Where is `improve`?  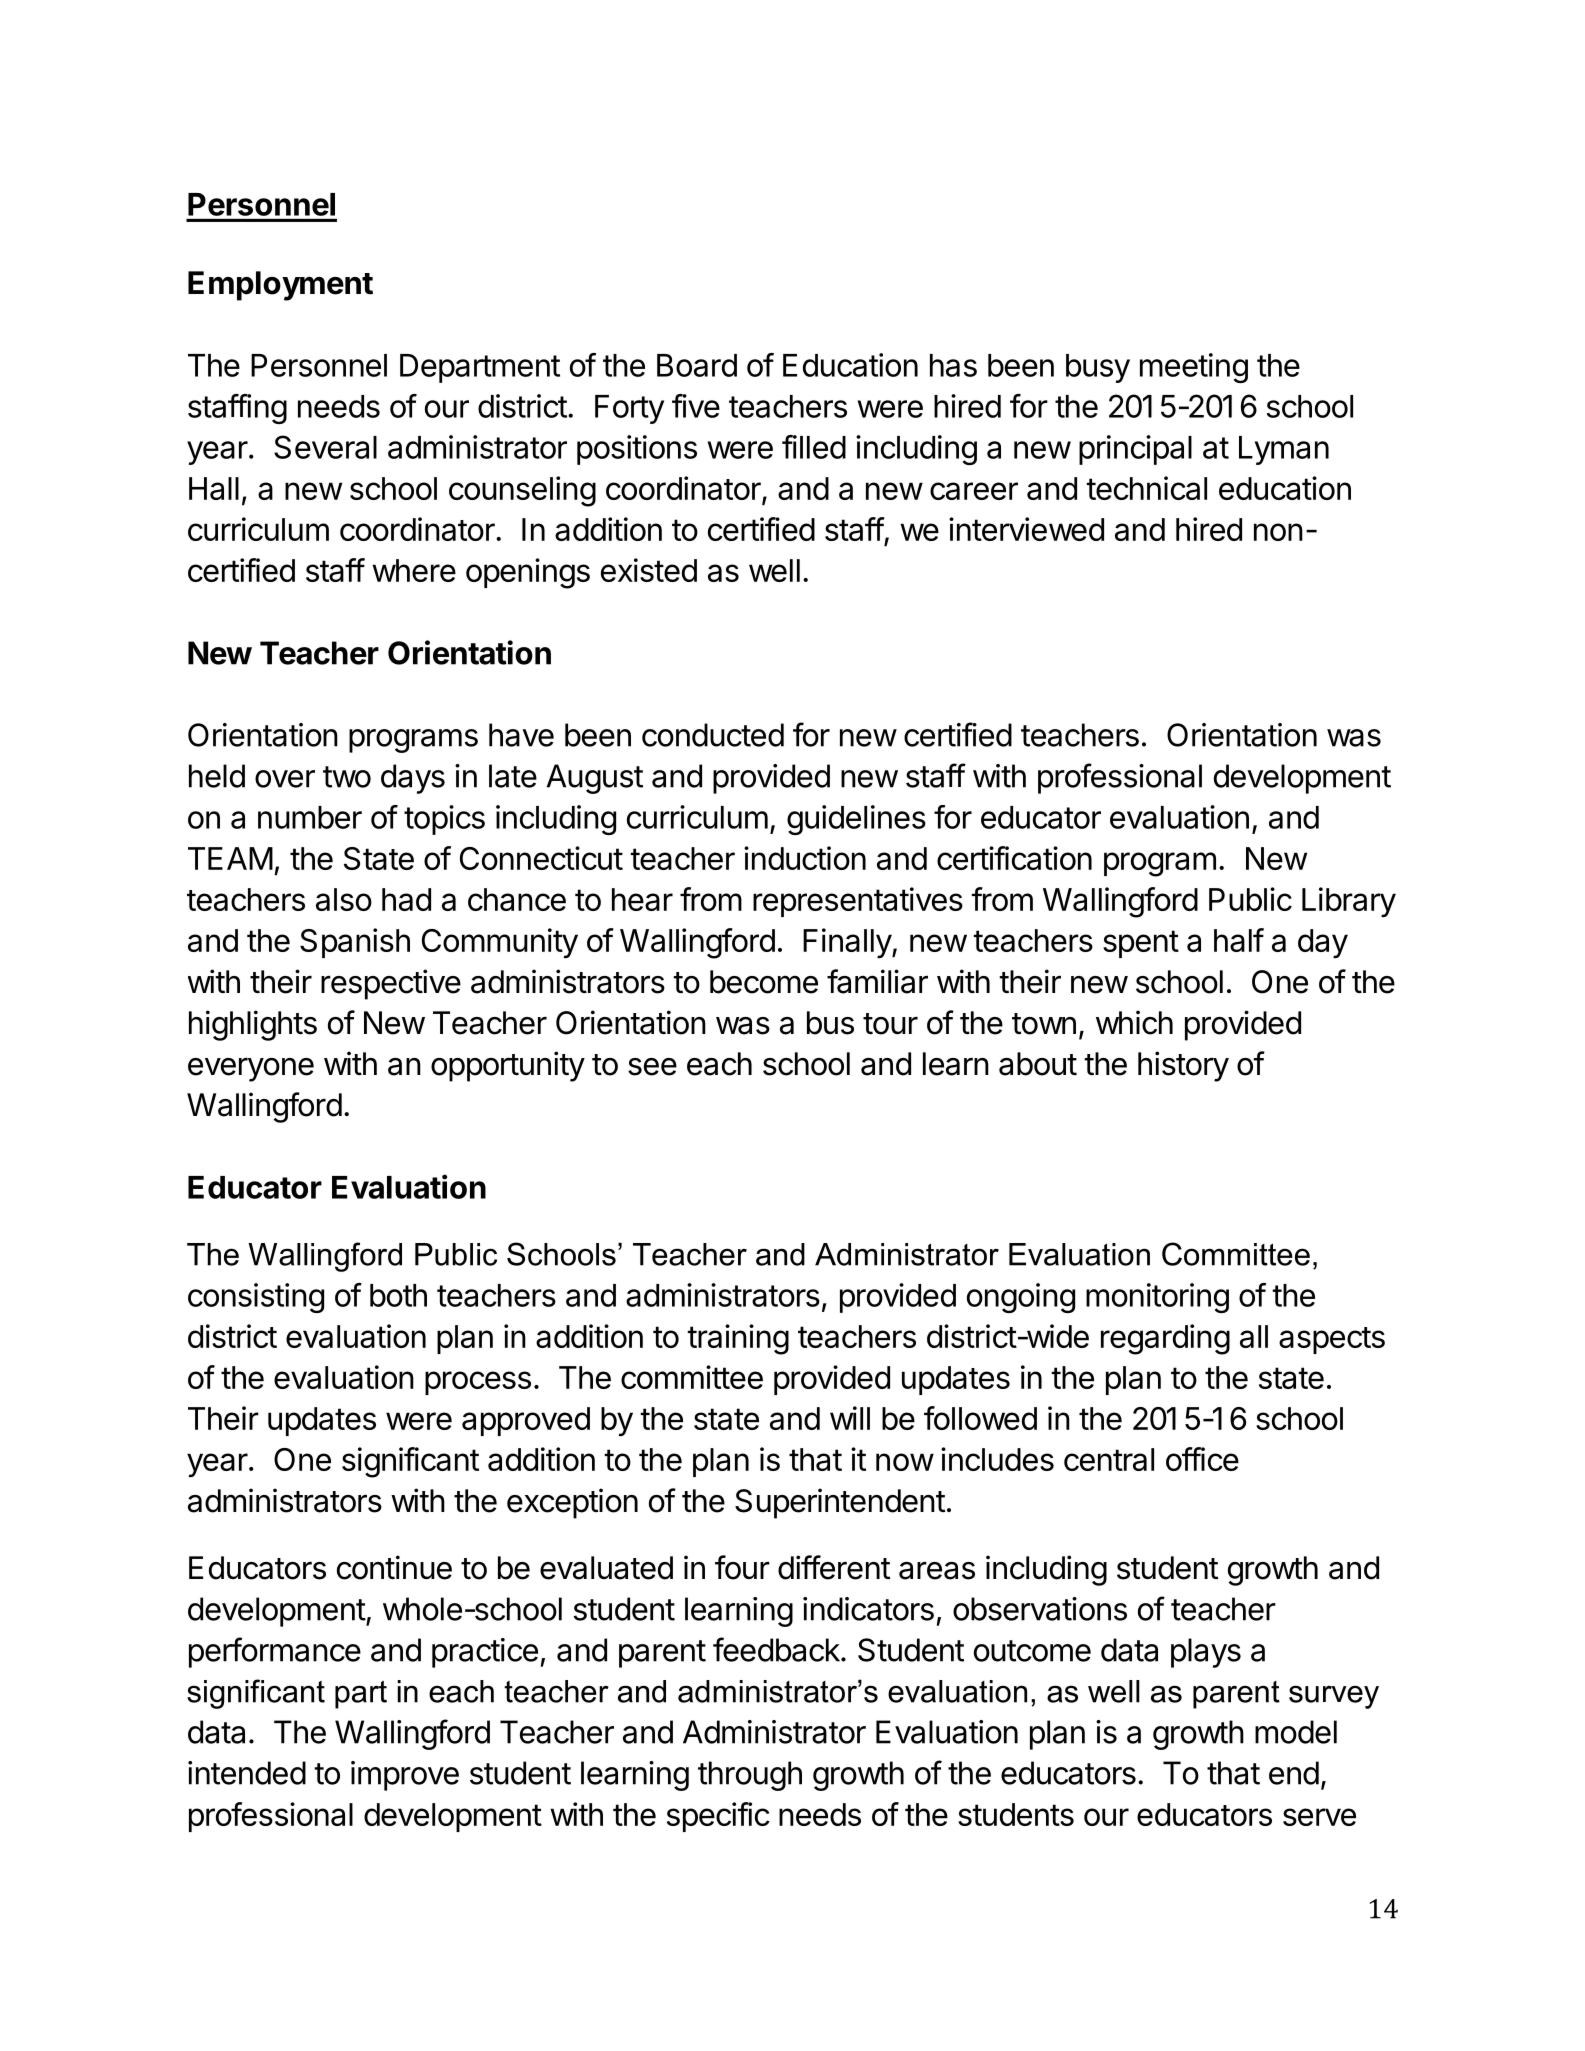
improve is located at coordinates (405, 1776).
